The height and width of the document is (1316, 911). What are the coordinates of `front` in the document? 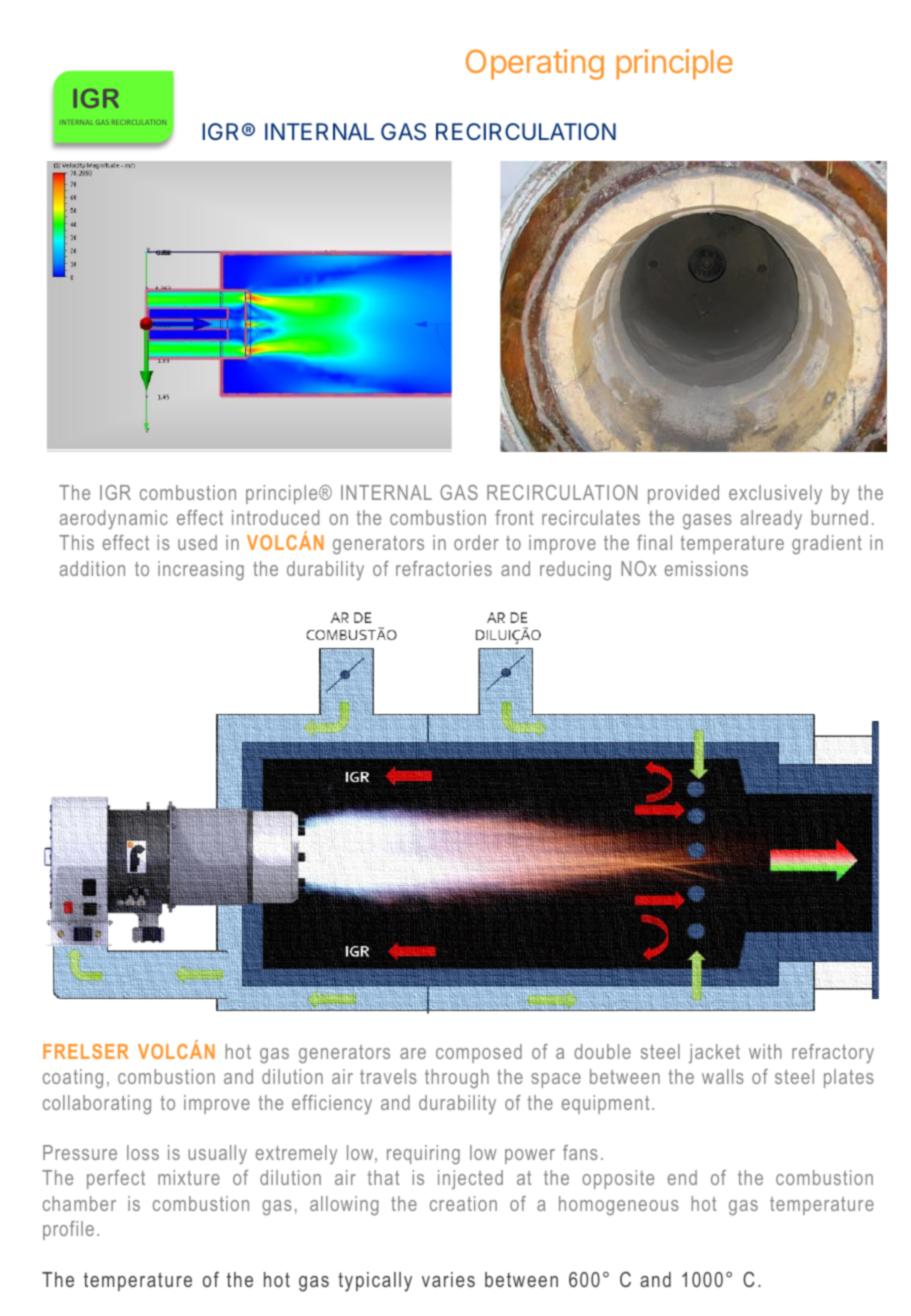 It's located at (514, 517).
